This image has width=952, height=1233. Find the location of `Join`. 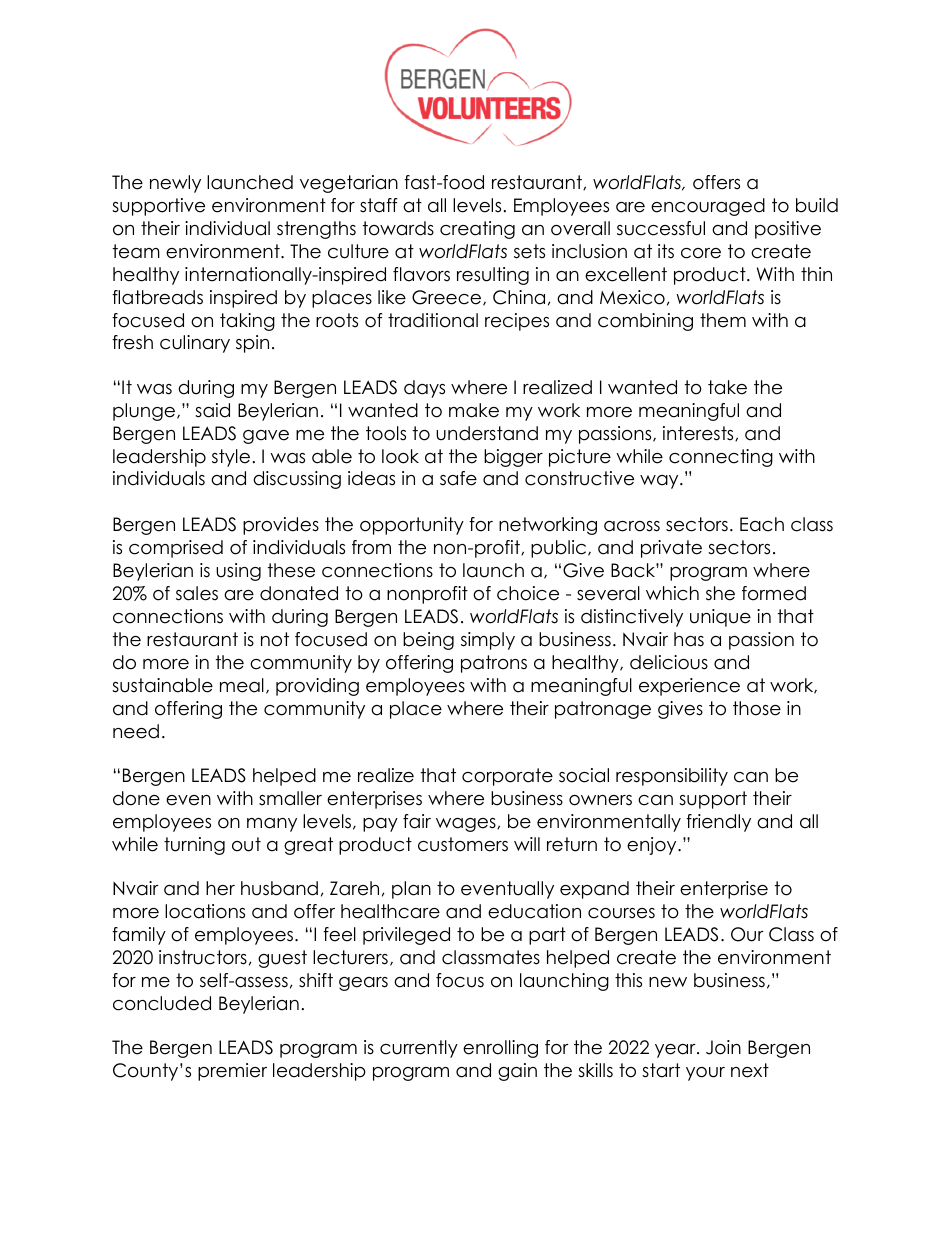

Join is located at coordinates (723, 1047).
